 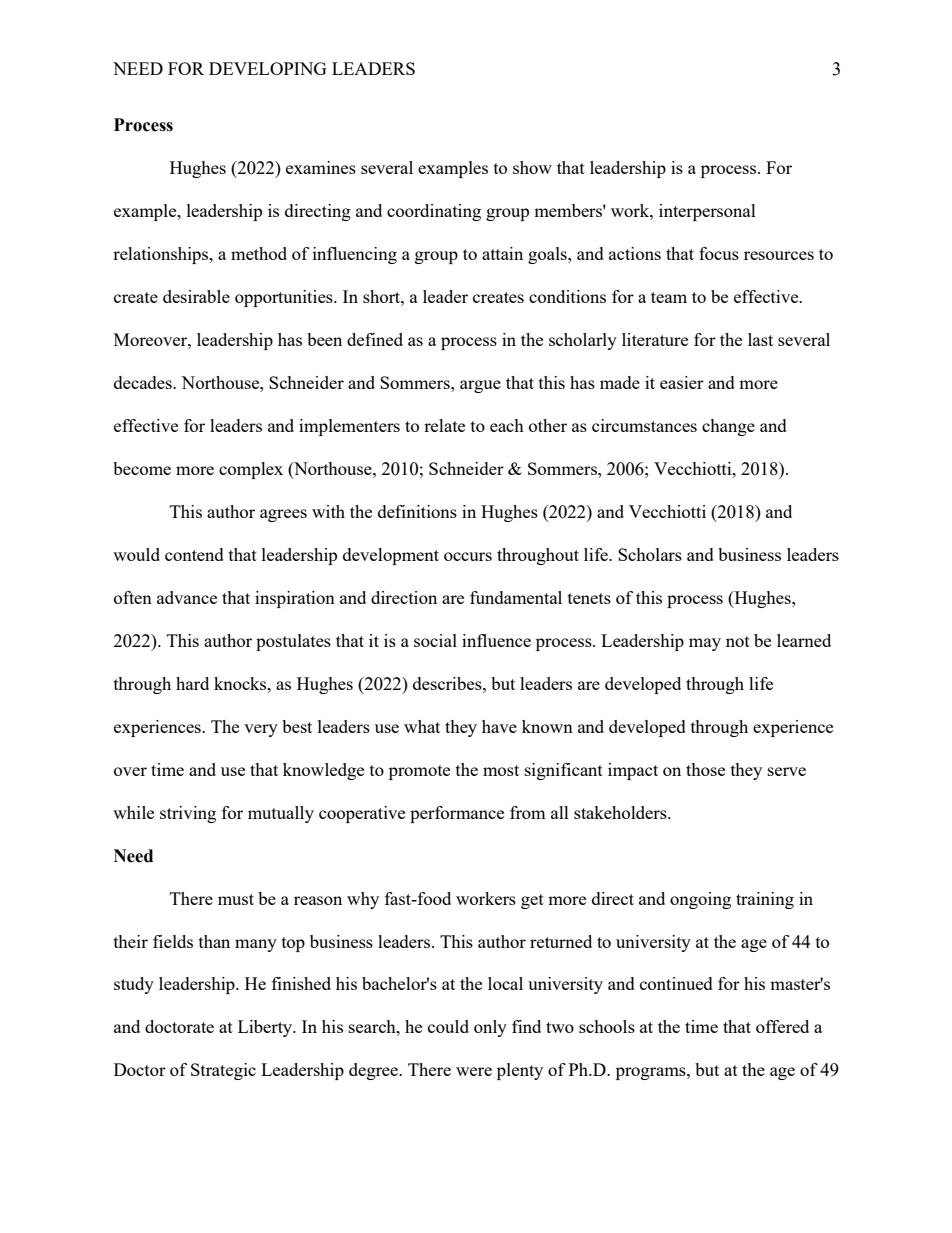 What do you see at coordinates (268, 68) in the page?
I see `DEVELOPING` at bounding box center [268, 68].
